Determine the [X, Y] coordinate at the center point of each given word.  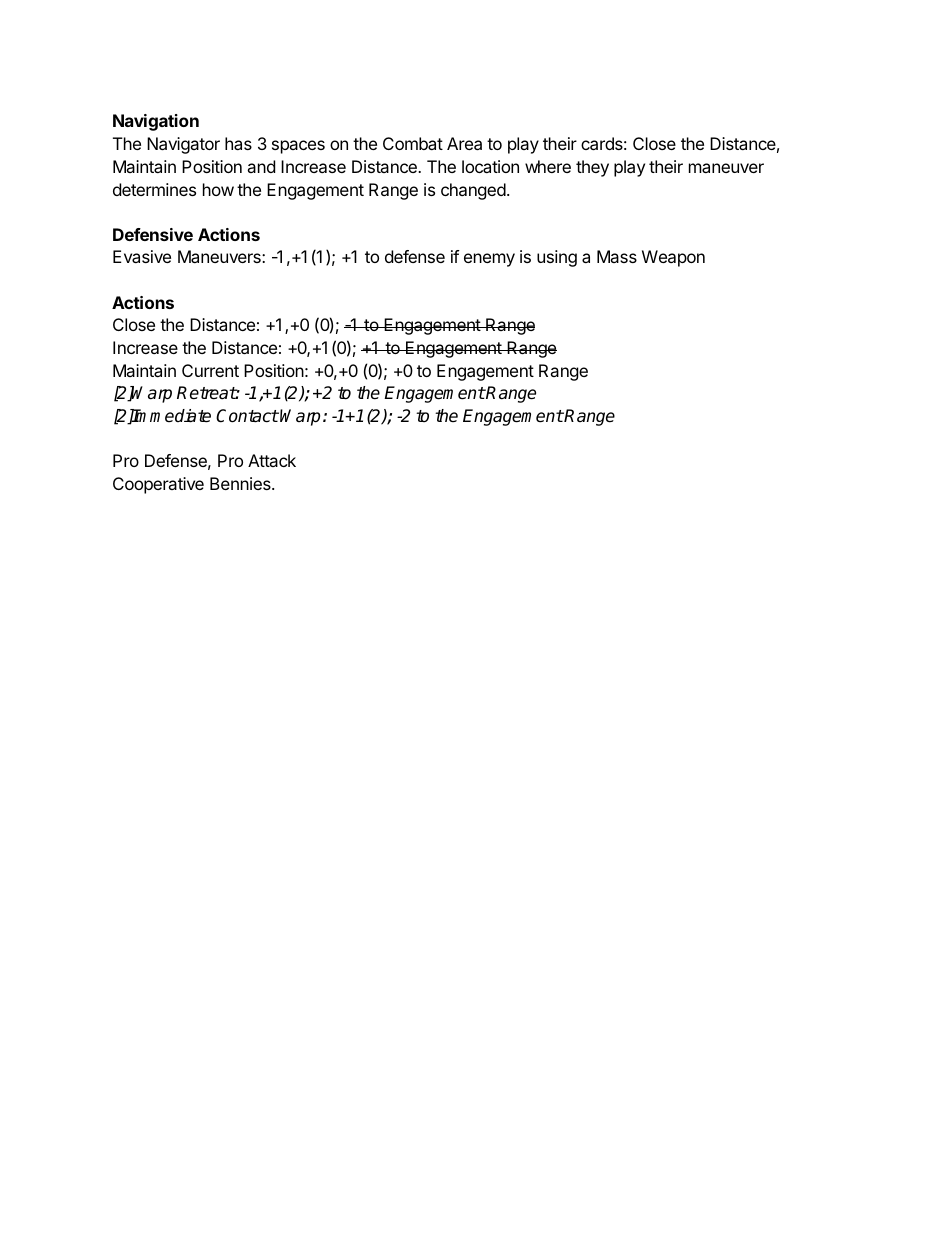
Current [210, 370]
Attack [272, 460]
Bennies [241, 483]
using [557, 258]
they [592, 168]
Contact [247, 416]
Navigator [183, 145]
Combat [413, 143]
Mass [617, 256]
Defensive [153, 234]
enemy [489, 260]
